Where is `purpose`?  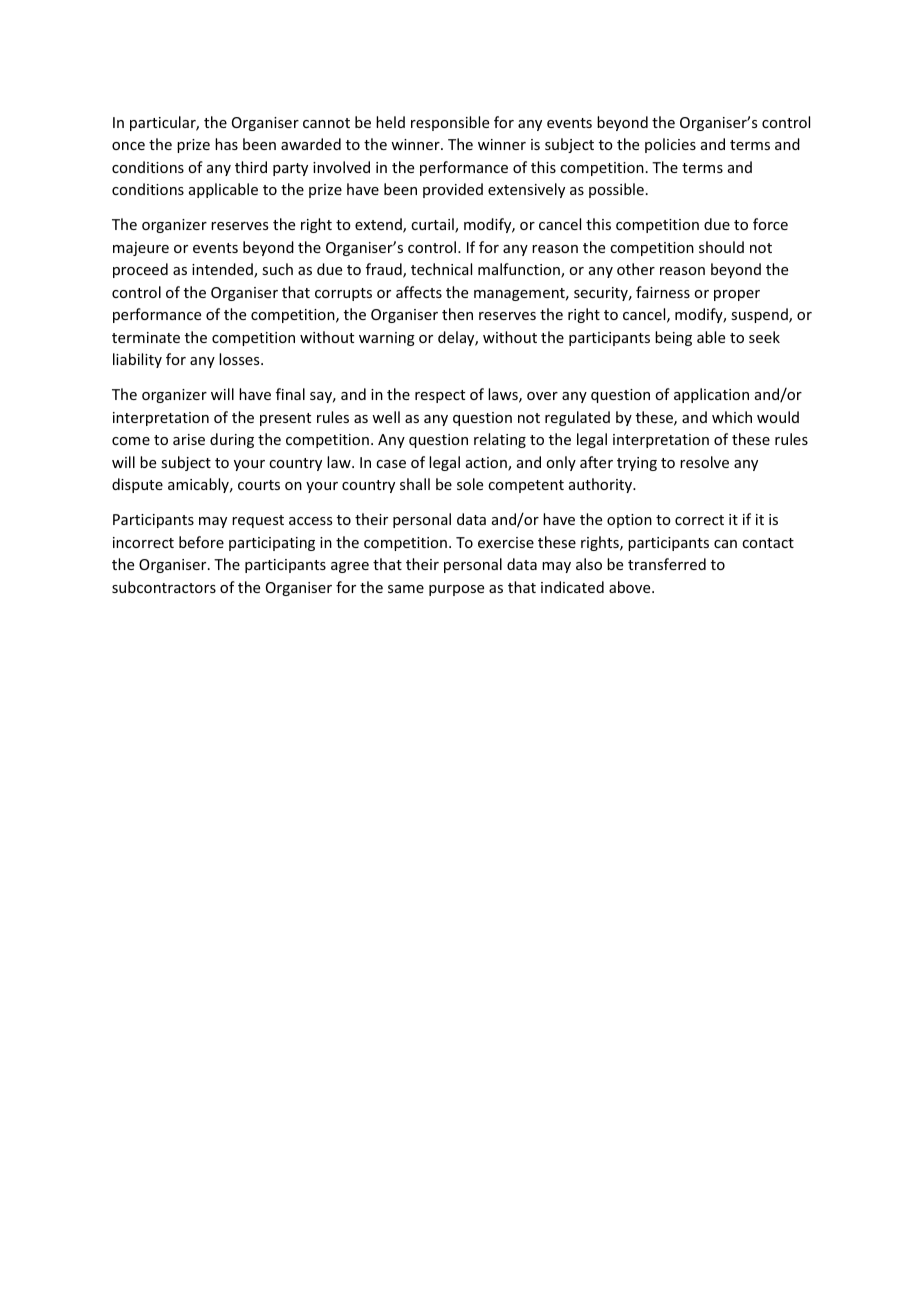 purpose is located at coordinates (456, 590).
